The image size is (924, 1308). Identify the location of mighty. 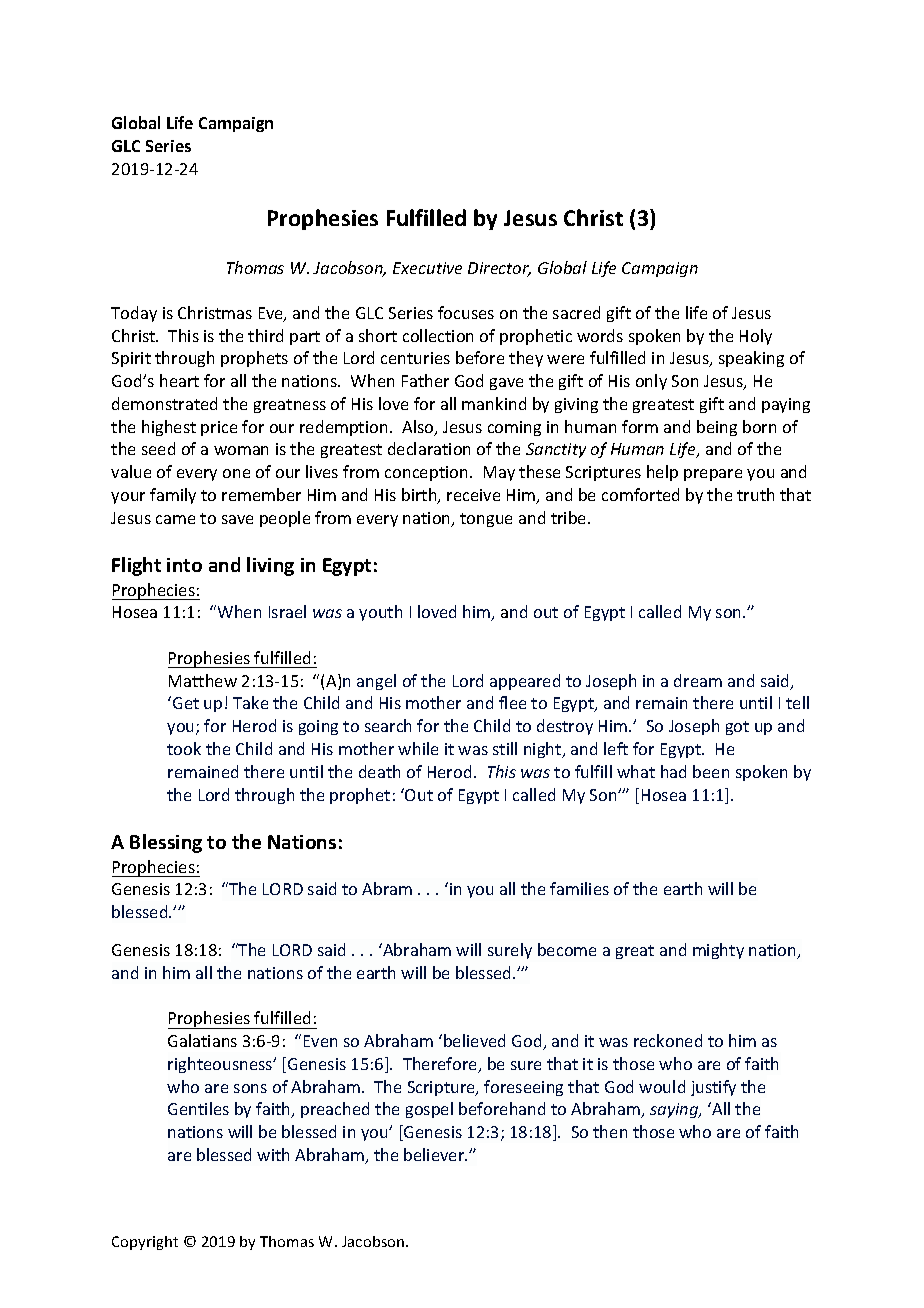
(718, 951).
